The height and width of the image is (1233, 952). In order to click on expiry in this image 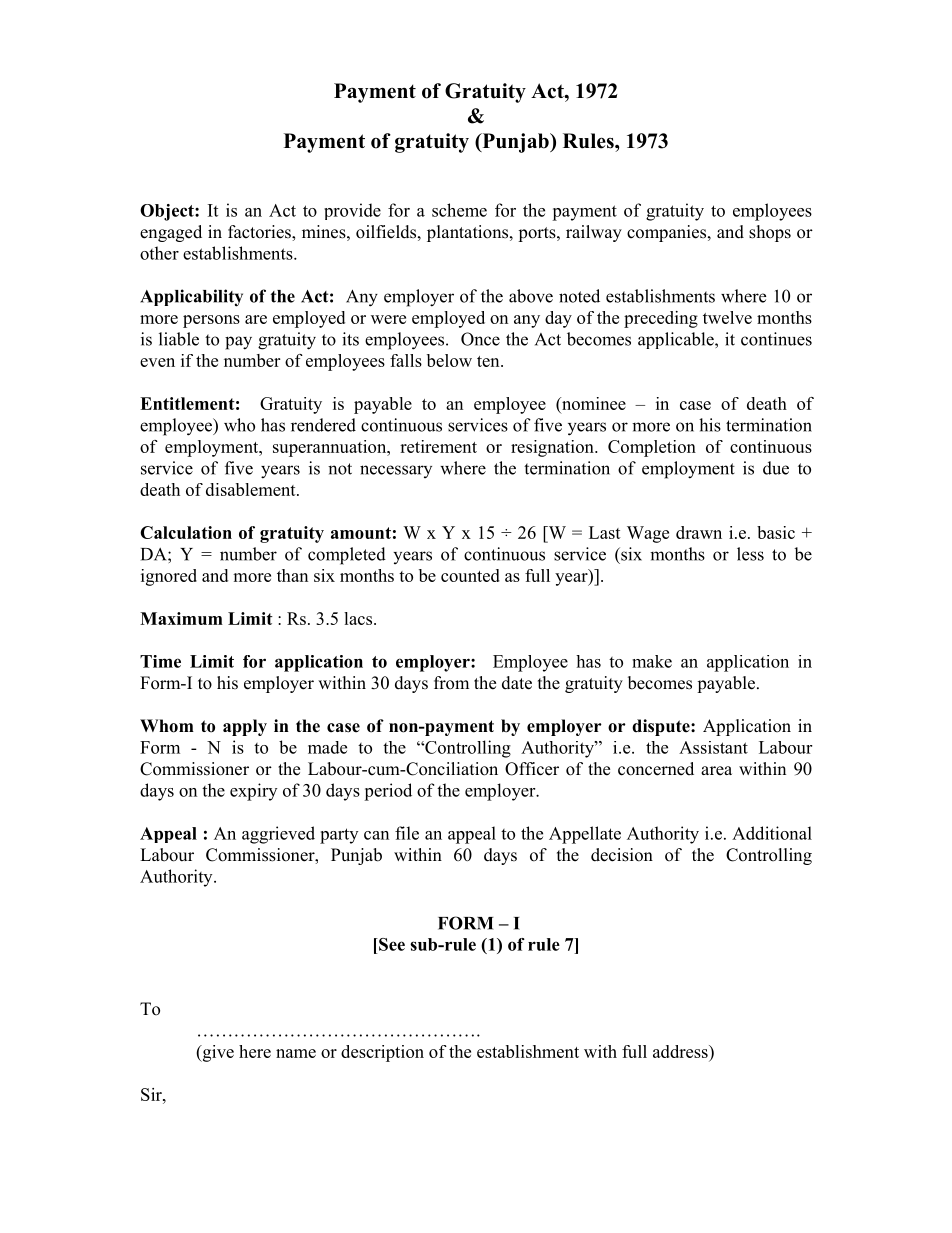, I will do `click(253, 792)`.
